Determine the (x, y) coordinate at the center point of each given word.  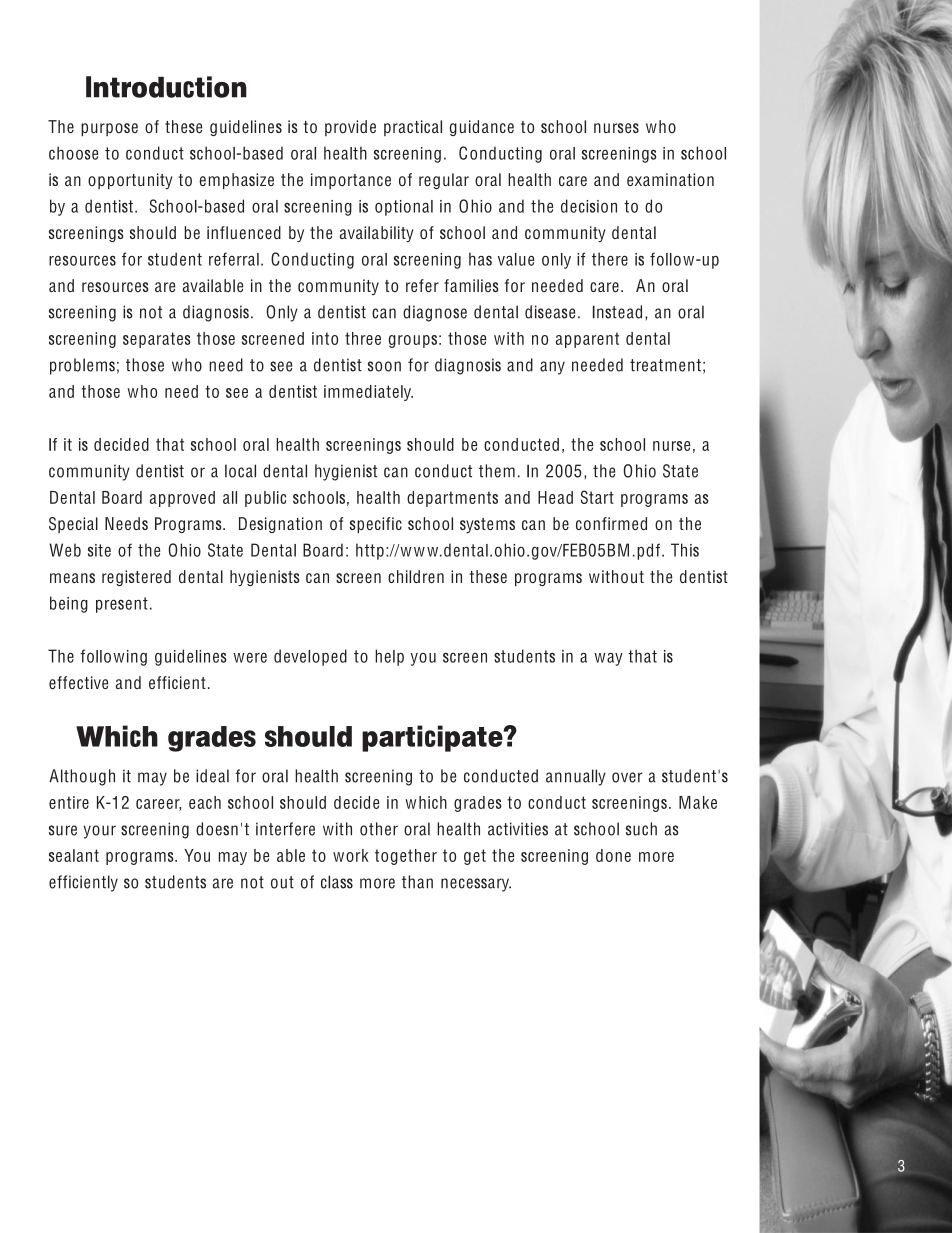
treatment (665, 365)
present (122, 605)
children (416, 576)
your (100, 832)
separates (156, 340)
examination (670, 179)
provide (350, 128)
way (608, 659)
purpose (109, 129)
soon (384, 366)
